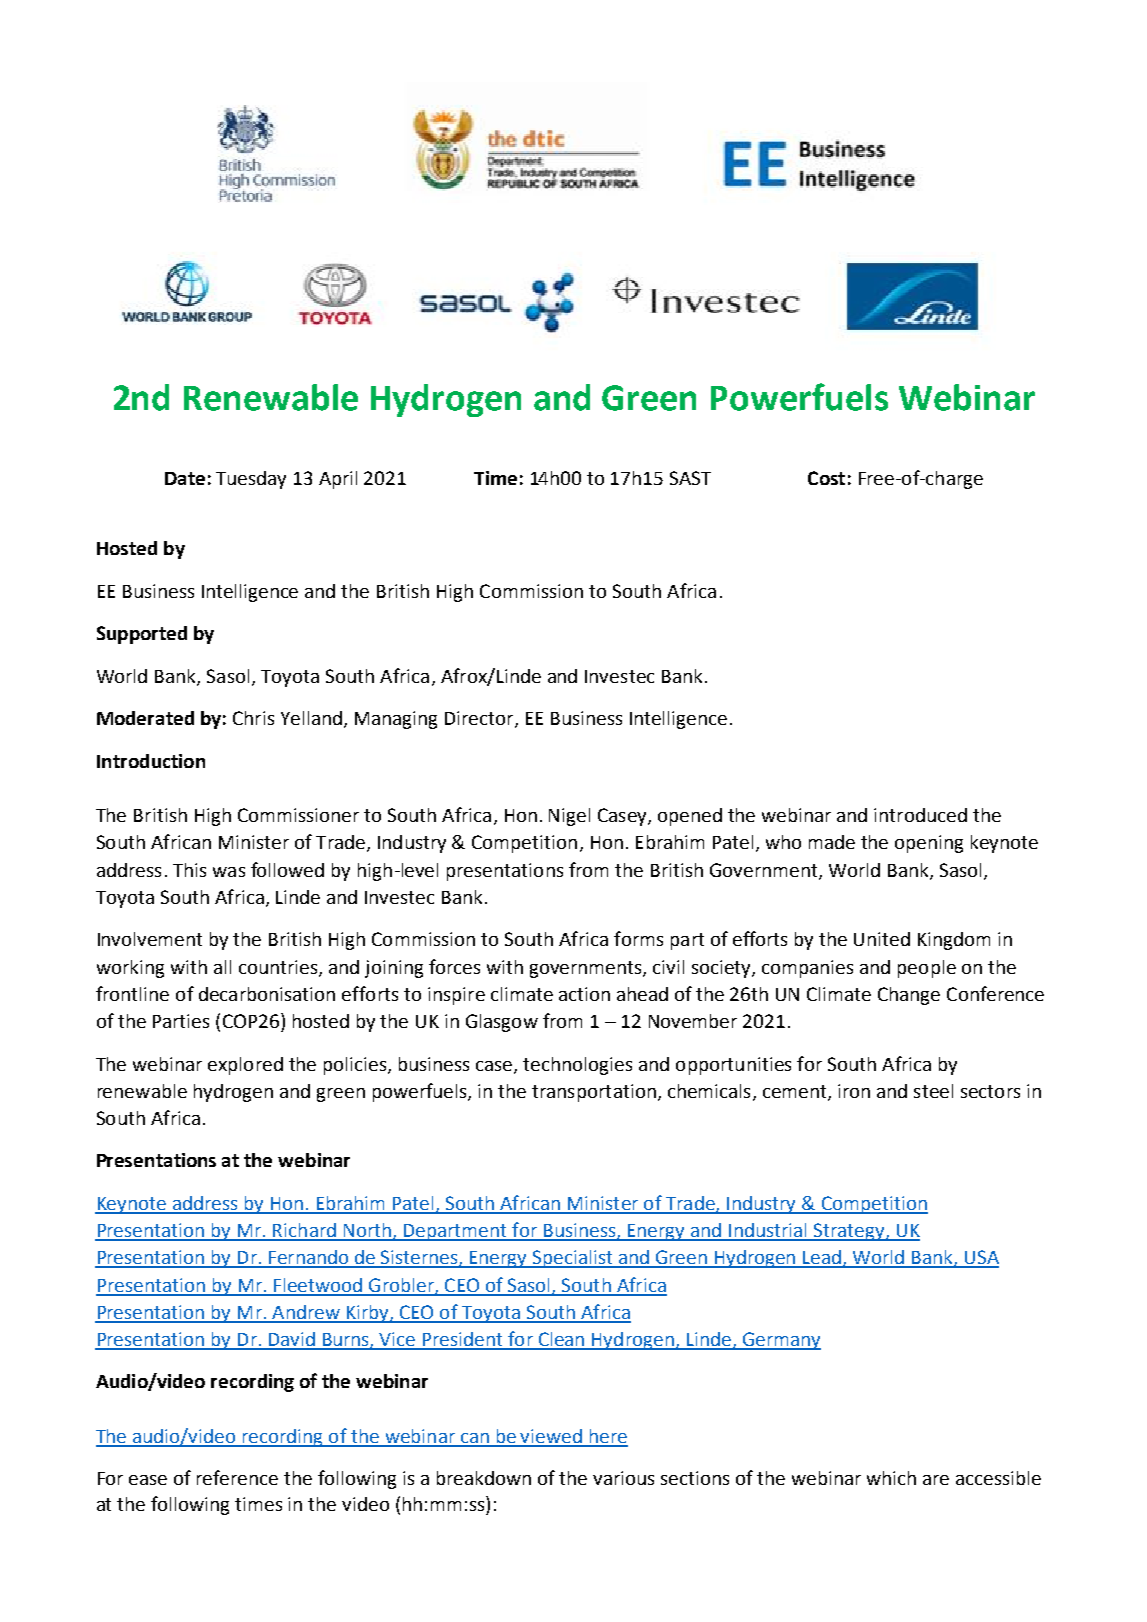 The height and width of the screenshot is (1622, 1147). Describe the element at coordinates (584, 994) in the screenshot. I see `action` at that location.
